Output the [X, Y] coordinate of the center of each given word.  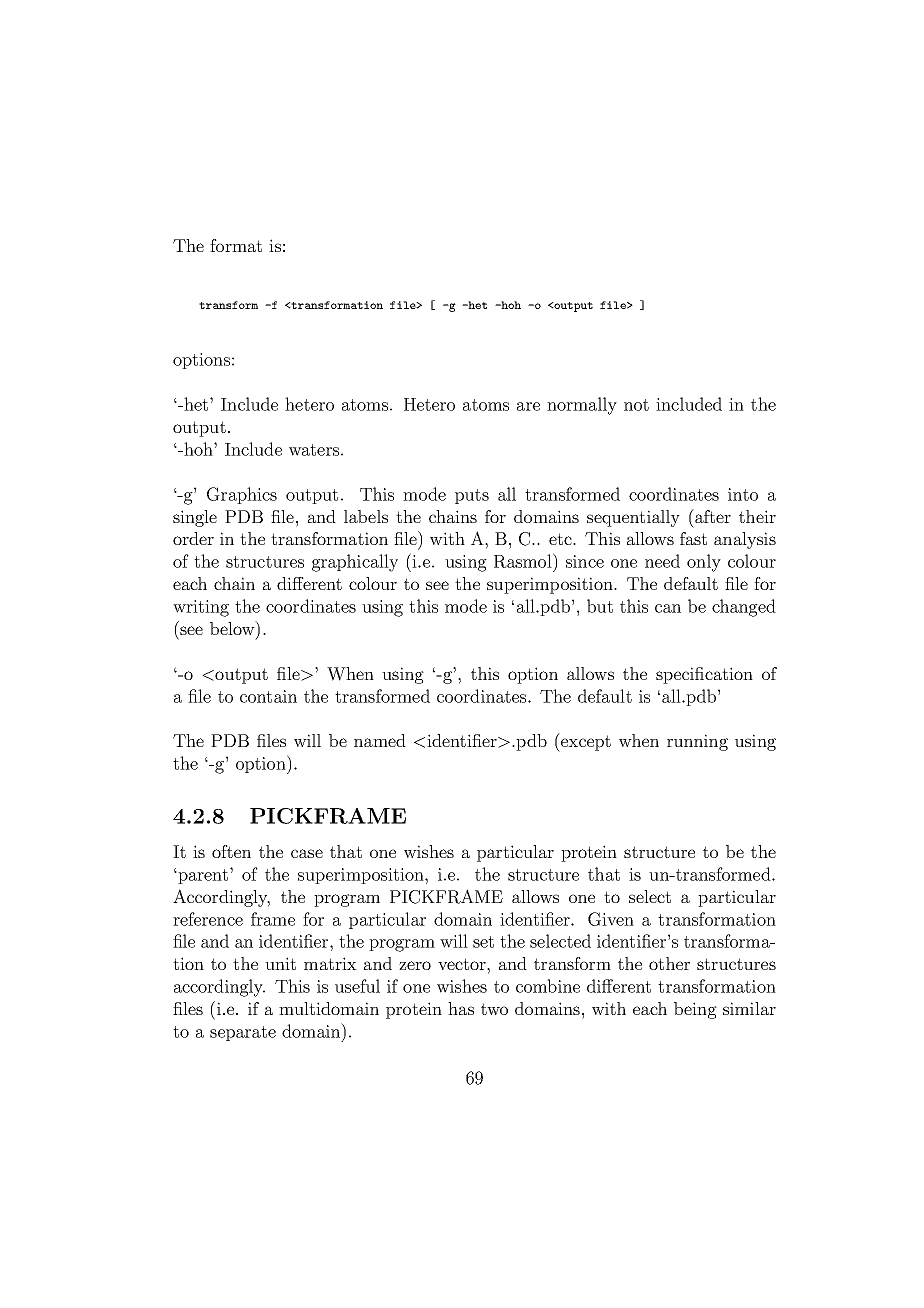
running [697, 742]
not [636, 405]
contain [268, 696]
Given [611, 919]
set [483, 942]
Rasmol [524, 560]
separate [243, 1033]
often [231, 851]
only [704, 563]
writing [201, 608]
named [380, 740]
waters [314, 450]
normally [582, 406]
